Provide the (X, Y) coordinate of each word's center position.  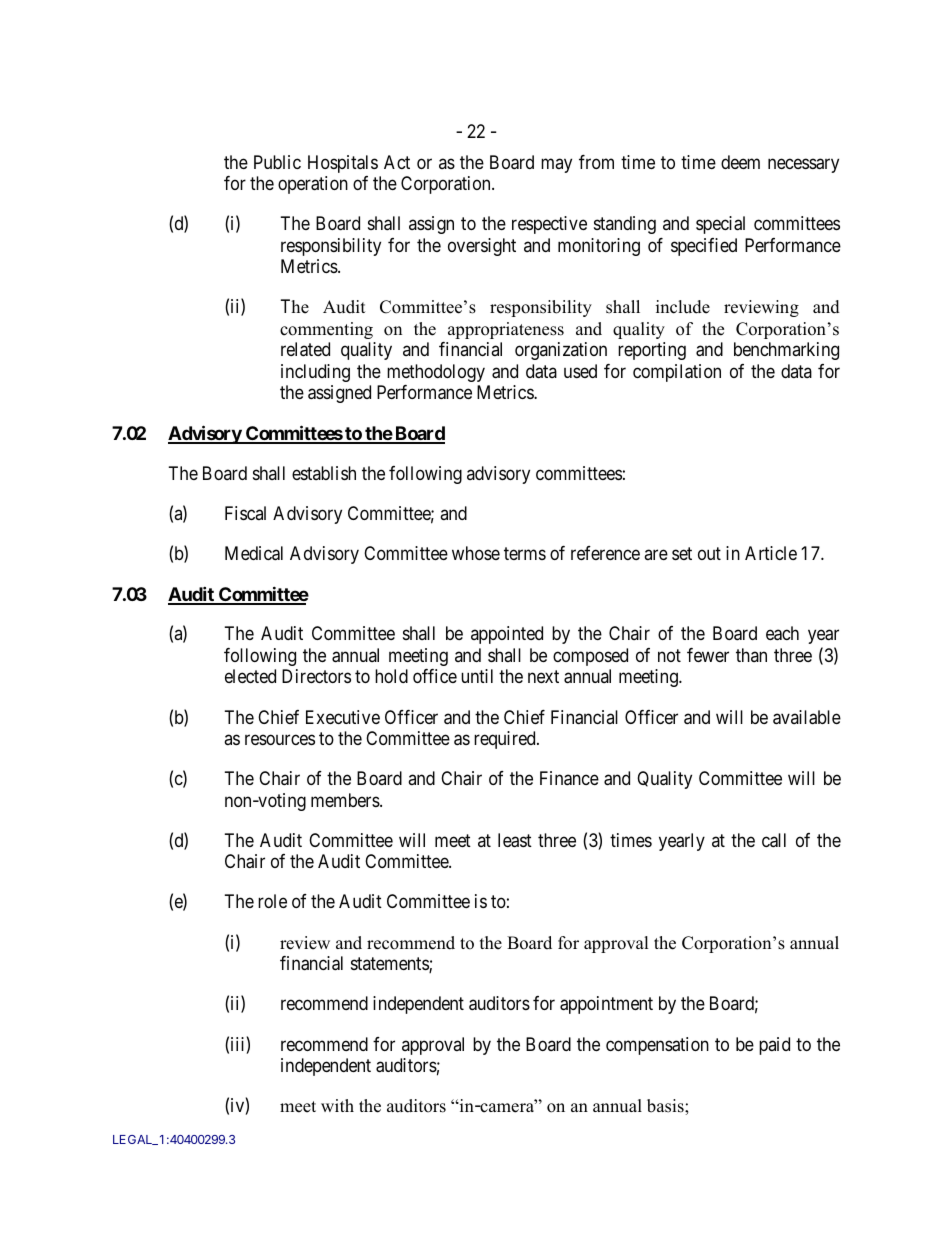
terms (525, 553)
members (346, 800)
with (337, 1105)
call (774, 840)
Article (771, 553)
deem (740, 162)
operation (313, 185)
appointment (606, 1005)
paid (774, 1046)
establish (324, 473)
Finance (569, 778)
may (556, 165)
